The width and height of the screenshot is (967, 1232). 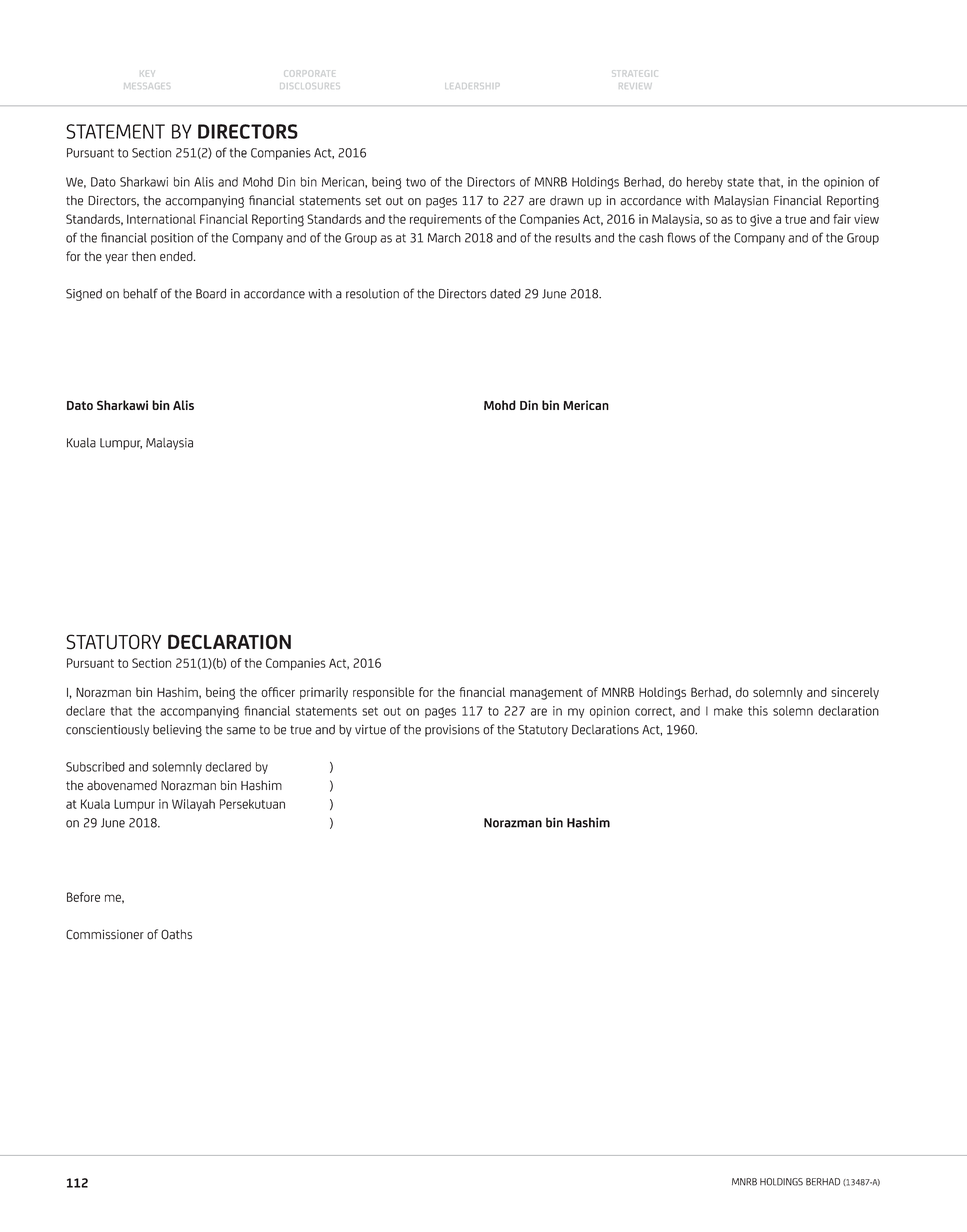 What do you see at coordinates (177, 730) in the screenshot?
I see `believing` at bounding box center [177, 730].
